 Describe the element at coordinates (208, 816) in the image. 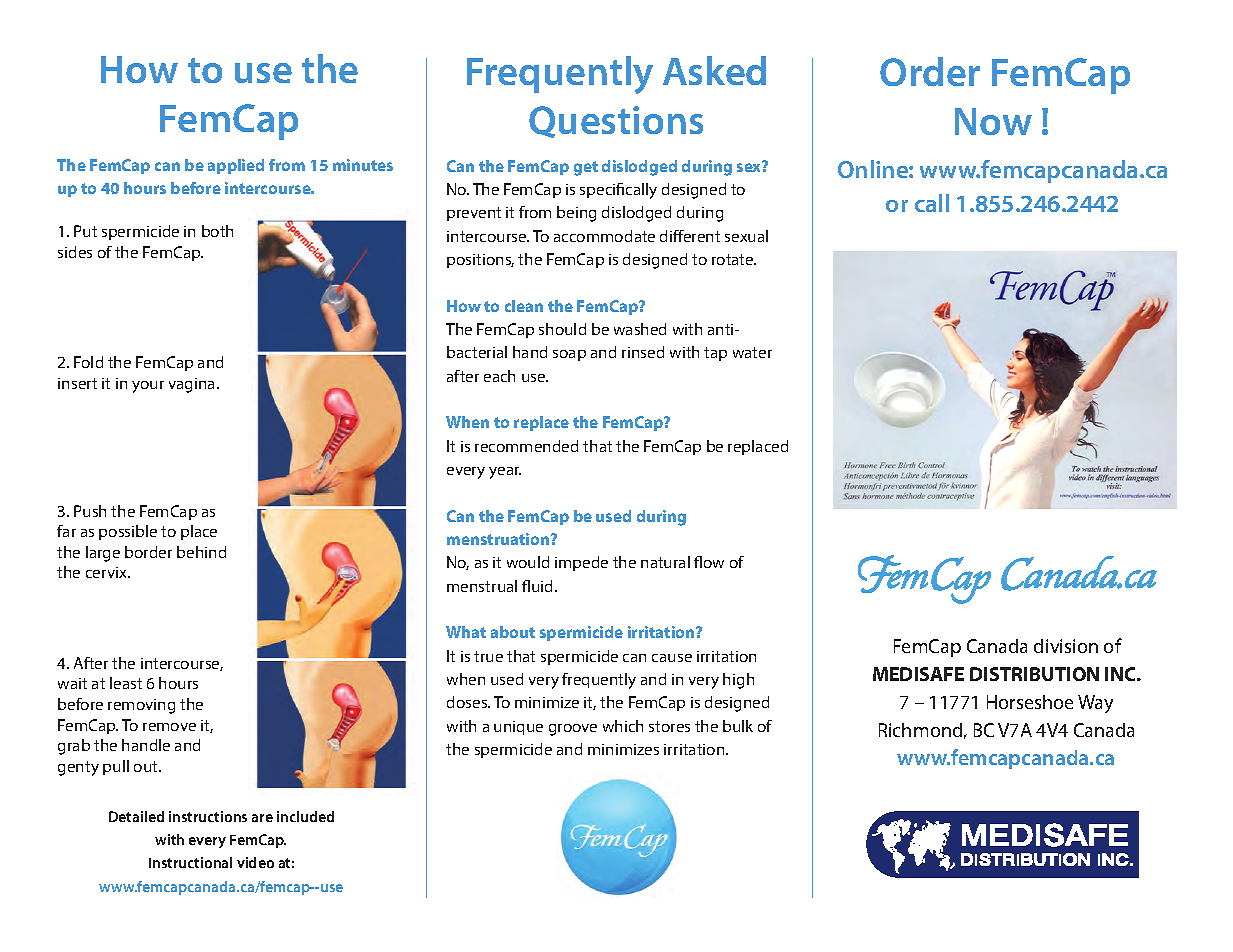

I see `instructions` at that location.
